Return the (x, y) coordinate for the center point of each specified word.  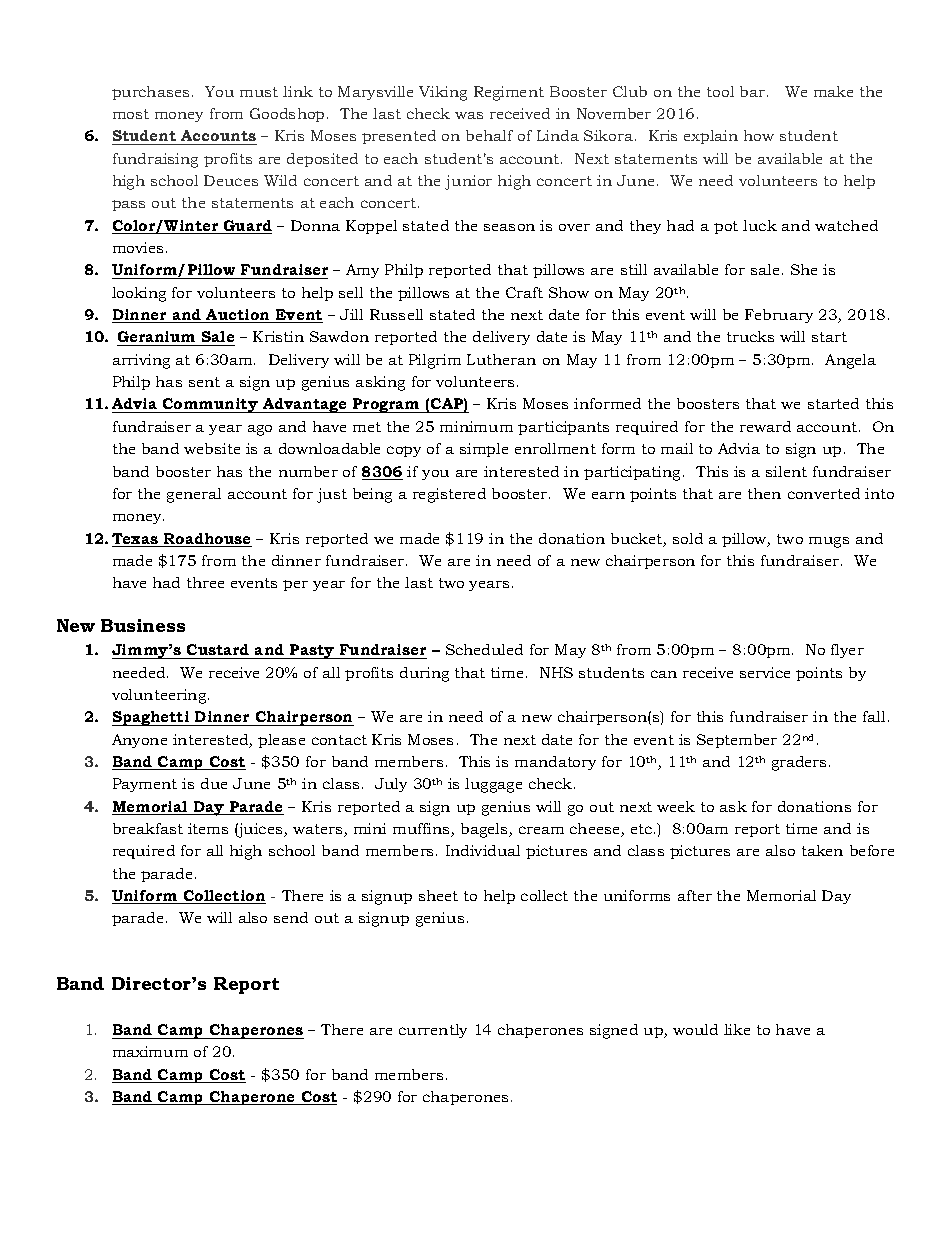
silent (786, 471)
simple (484, 450)
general (194, 495)
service (765, 672)
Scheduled (484, 649)
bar (754, 91)
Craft (524, 292)
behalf (489, 135)
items (208, 828)
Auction (239, 316)
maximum (150, 1051)
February (779, 316)
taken (822, 850)
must (259, 92)
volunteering (160, 696)
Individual (483, 850)
